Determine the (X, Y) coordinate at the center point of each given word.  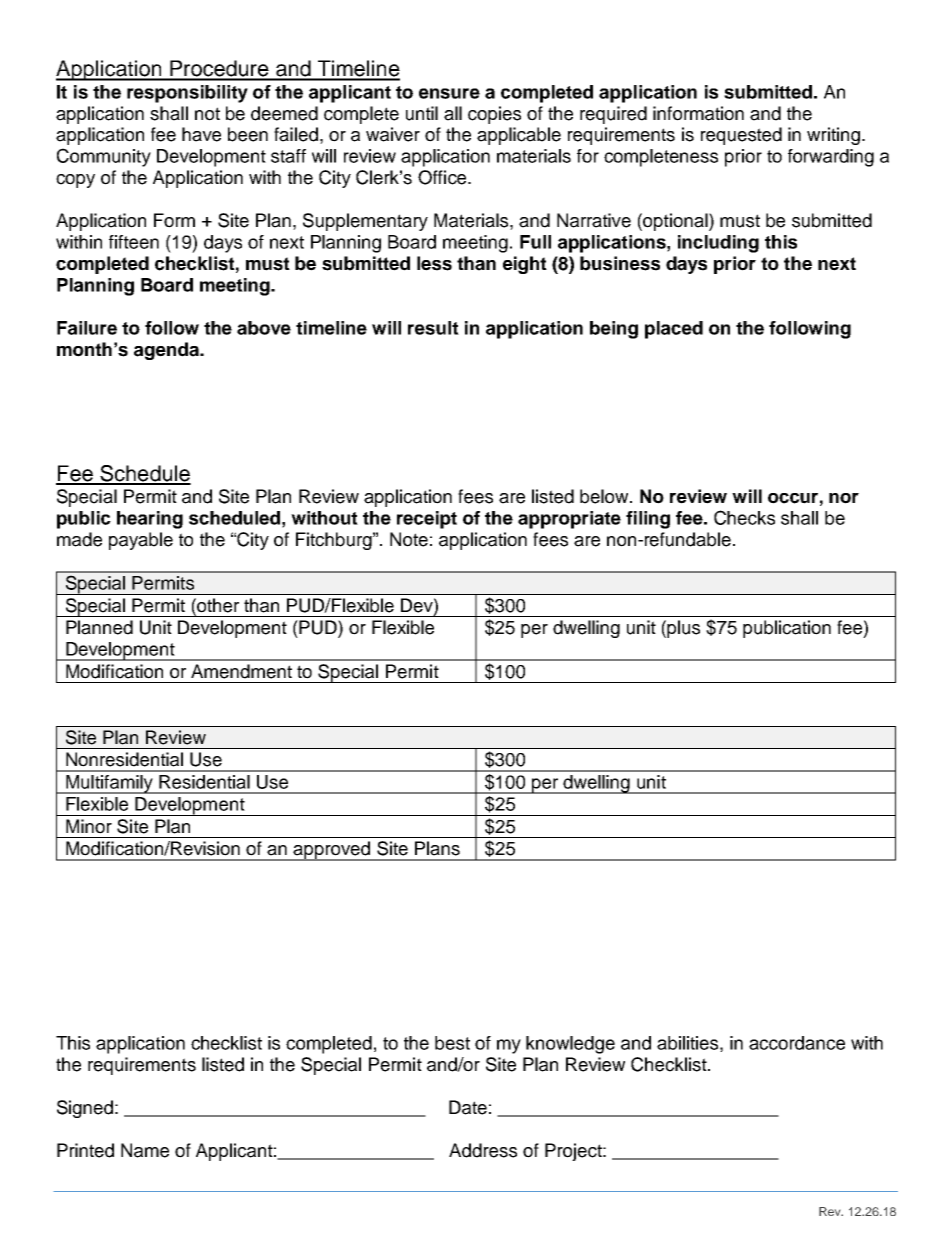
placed (674, 330)
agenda (167, 351)
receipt (427, 520)
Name (145, 1150)
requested (741, 136)
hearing (150, 520)
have (201, 134)
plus (683, 629)
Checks (744, 517)
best (452, 1043)
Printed (85, 1150)
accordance (797, 1043)
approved (331, 851)
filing (648, 520)
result (433, 328)
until (422, 113)
